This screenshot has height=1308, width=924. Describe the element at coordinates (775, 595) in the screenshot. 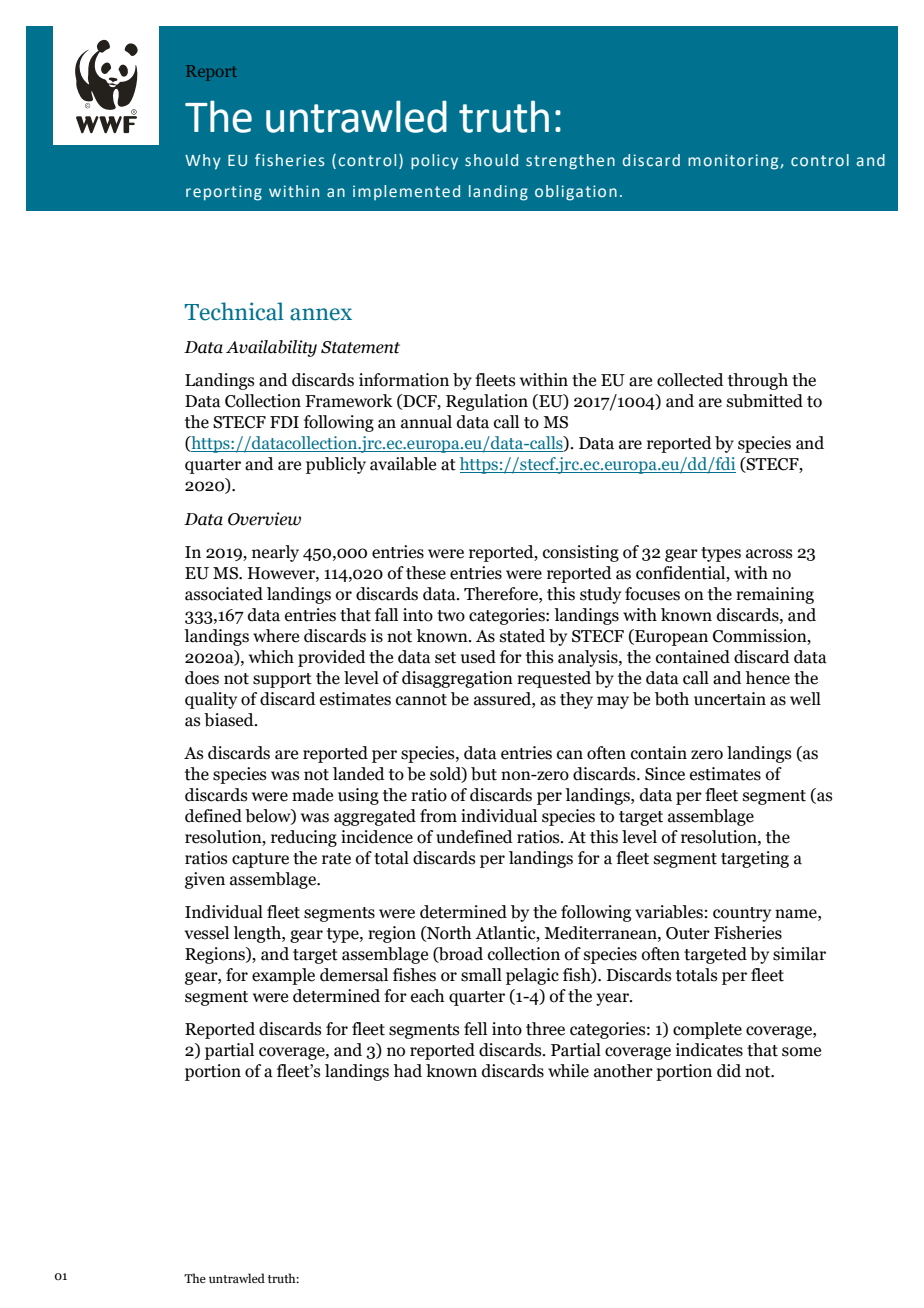

I see `remaining` at that location.
